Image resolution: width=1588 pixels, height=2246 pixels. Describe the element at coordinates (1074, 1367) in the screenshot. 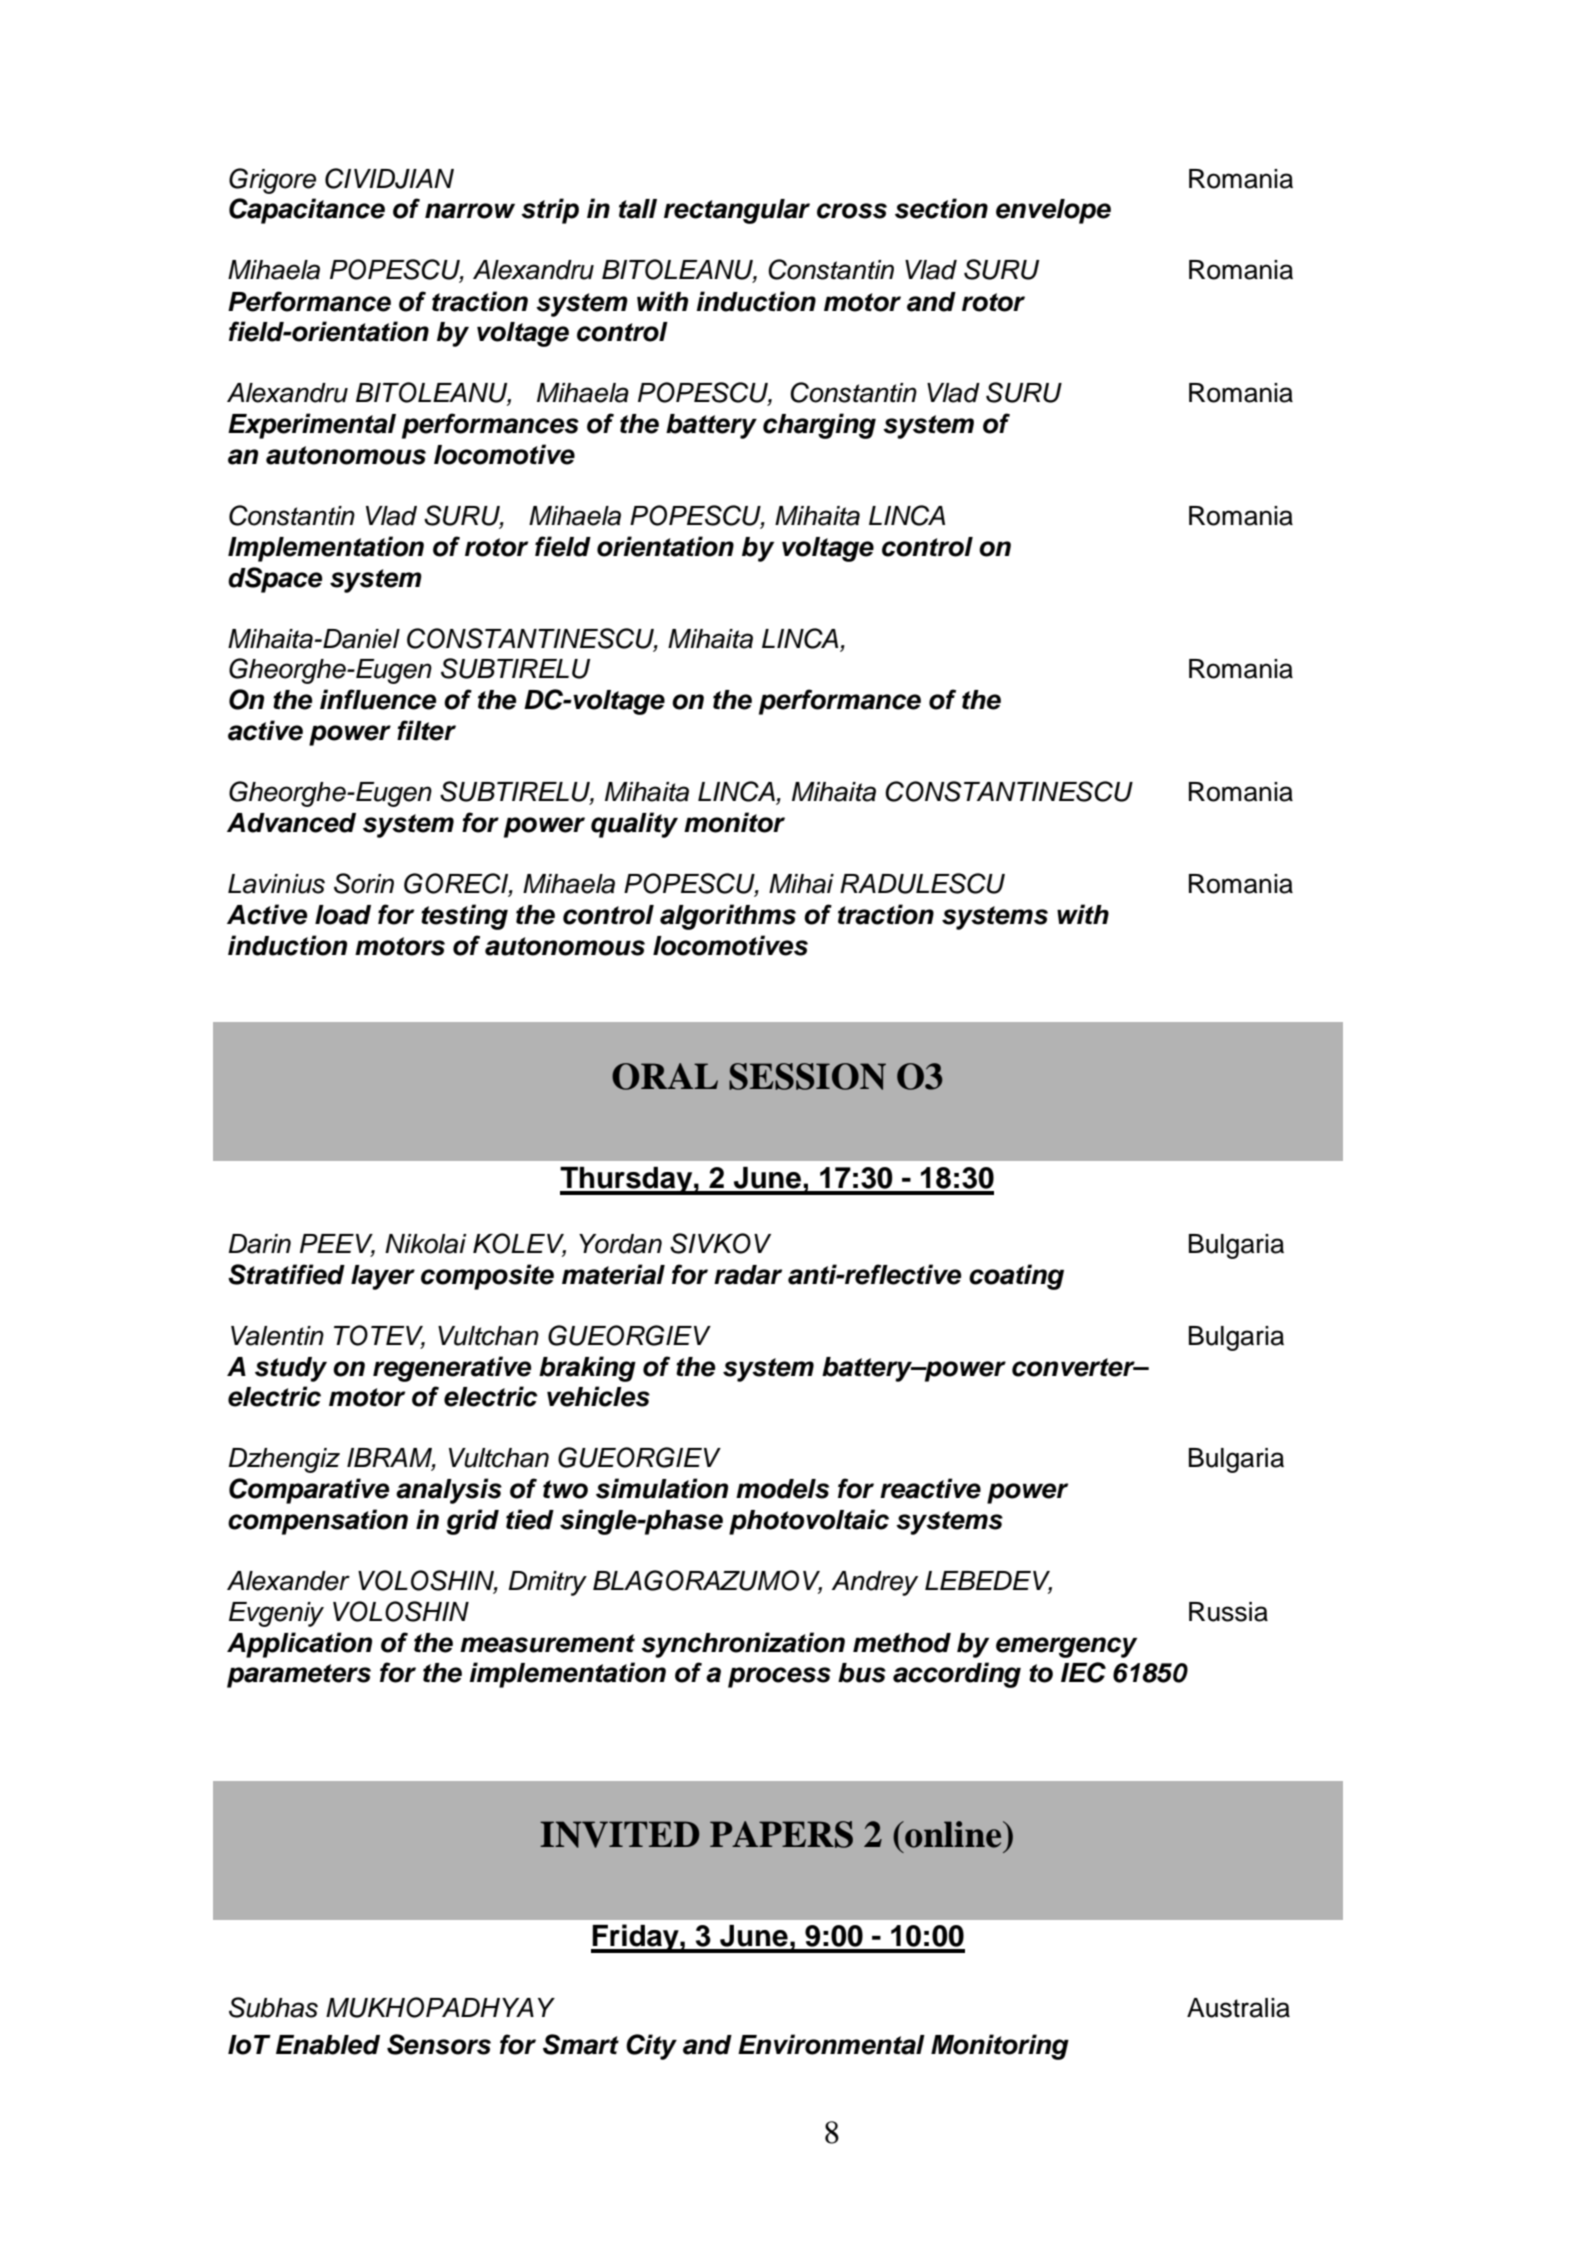

I see `converter` at that location.
